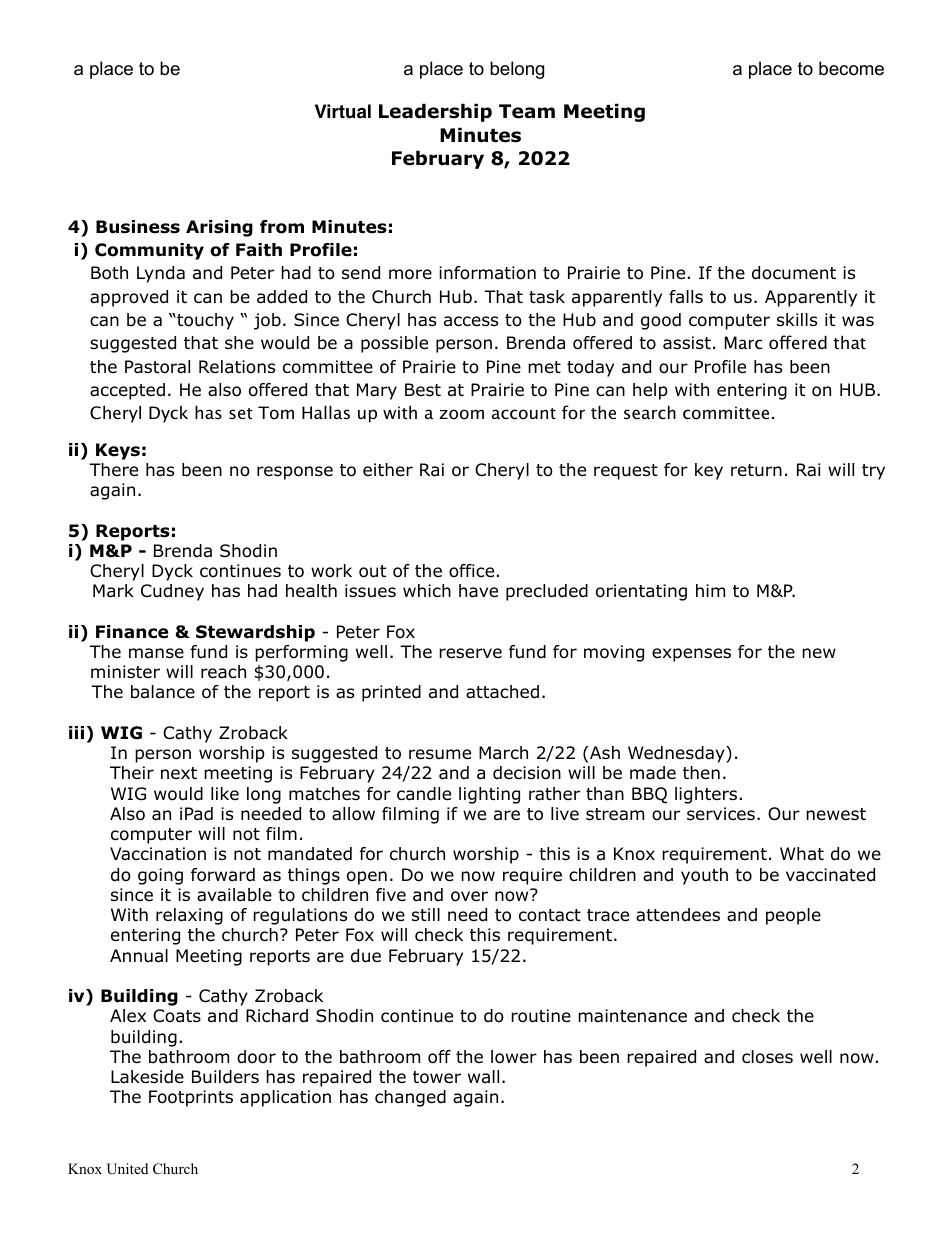 The height and width of the screenshot is (1233, 952). Describe the element at coordinates (471, 321) in the screenshot. I see `access` at that location.
